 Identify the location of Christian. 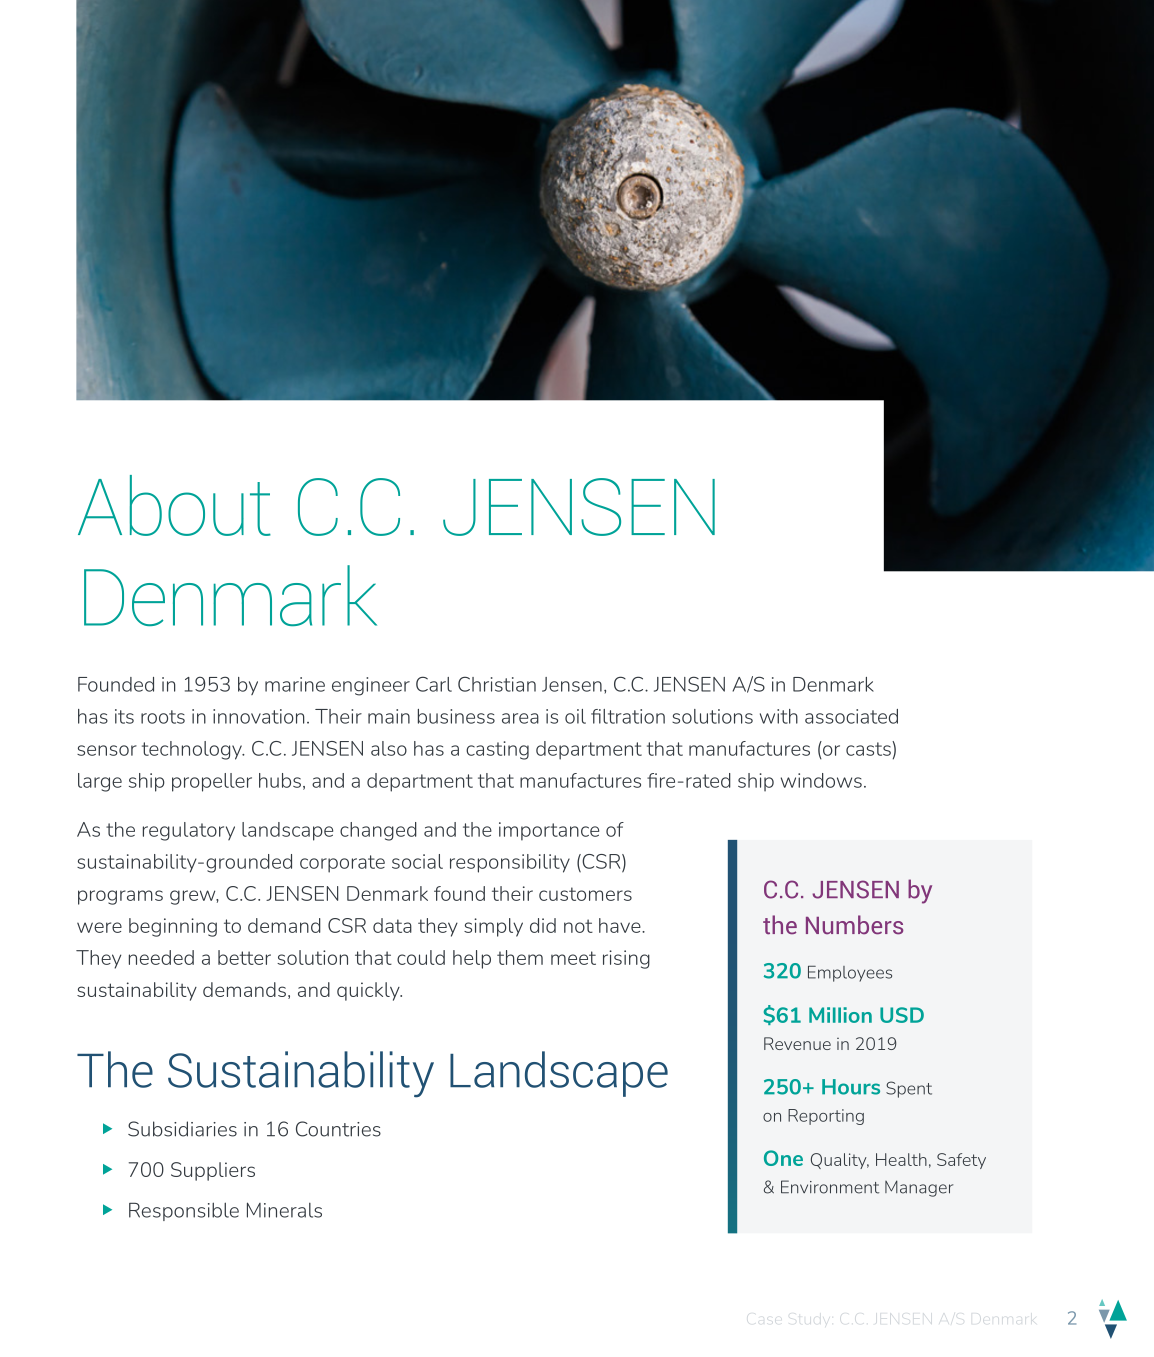
(497, 684).
